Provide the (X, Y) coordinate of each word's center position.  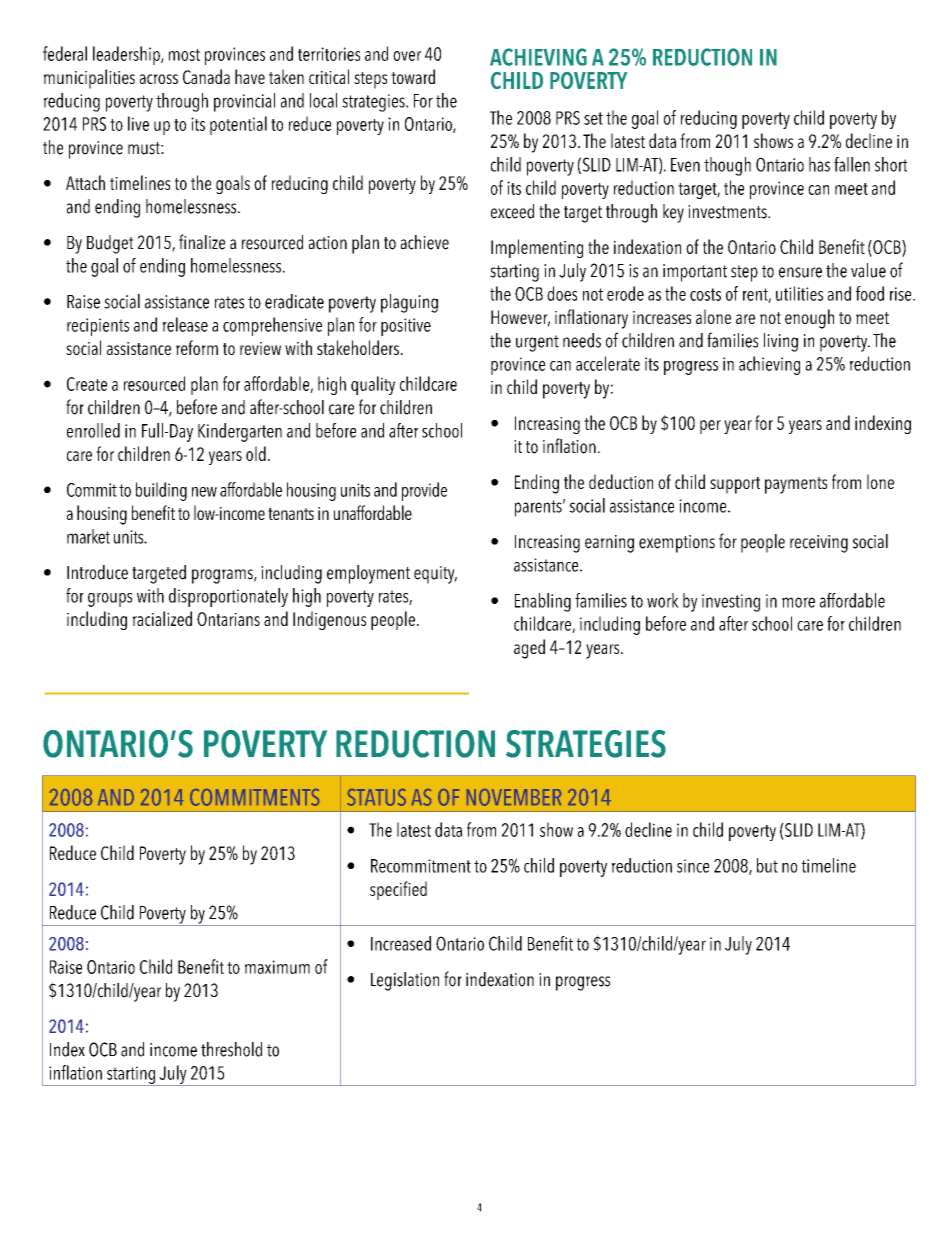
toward (413, 76)
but (767, 865)
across (159, 79)
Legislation (405, 981)
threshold (231, 1049)
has (819, 164)
